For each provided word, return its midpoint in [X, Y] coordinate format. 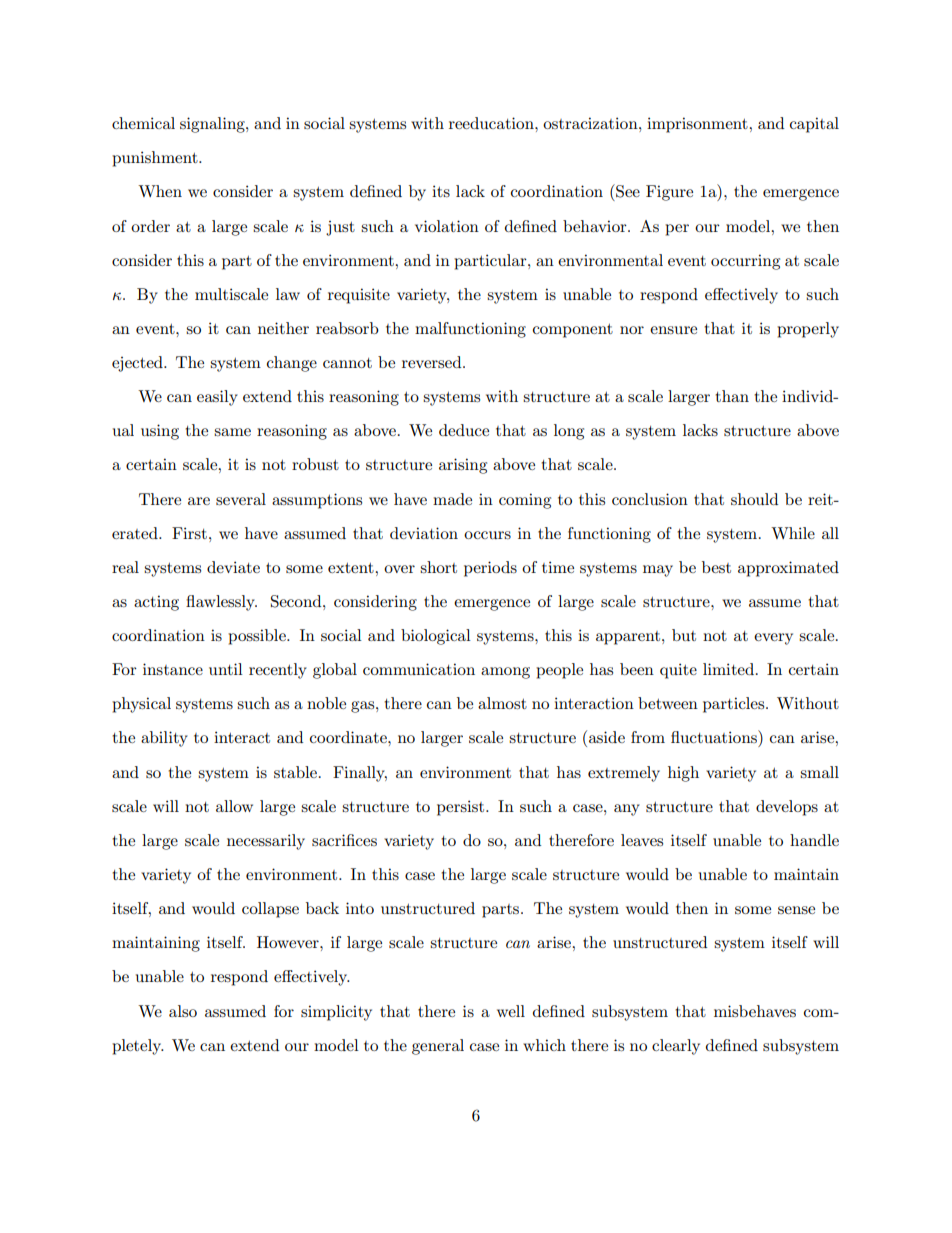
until [226, 669]
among [505, 673]
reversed [433, 362]
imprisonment [698, 125]
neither [283, 328]
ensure [673, 330]
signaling [213, 125]
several [241, 499]
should [754, 499]
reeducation [492, 123]
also [183, 1011]
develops [787, 808]
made [452, 499]
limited [730, 669]
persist [462, 808]
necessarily [266, 842]
